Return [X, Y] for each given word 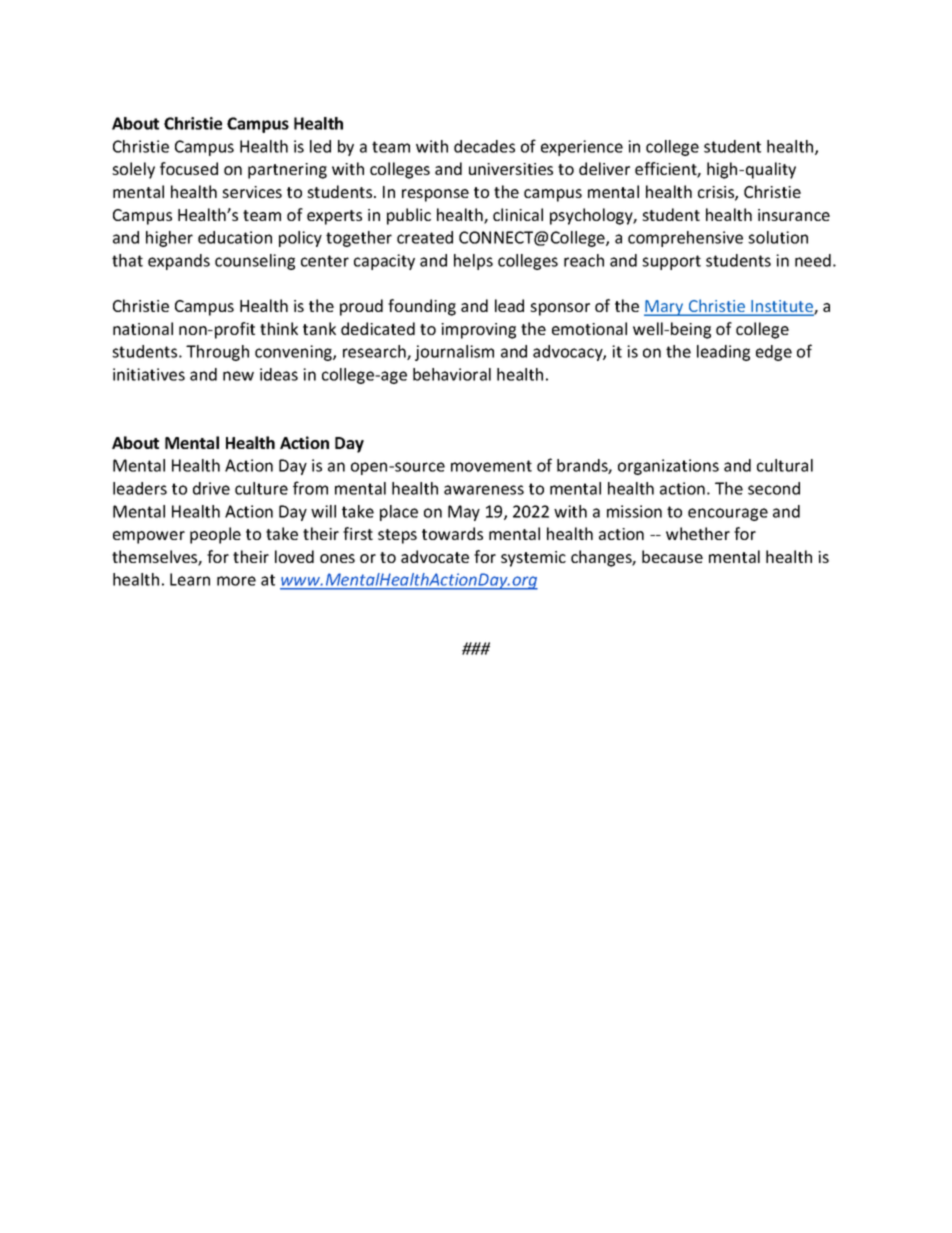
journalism [454, 353]
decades [484, 146]
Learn [190, 579]
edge [774, 353]
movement [491, 466]
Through [217, 353]
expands [179, 262]
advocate [435, 556]
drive [211, 488]
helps [473, 262]
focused [189, 168]
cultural [785, 465]
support [671, 262]
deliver [604, 168]
